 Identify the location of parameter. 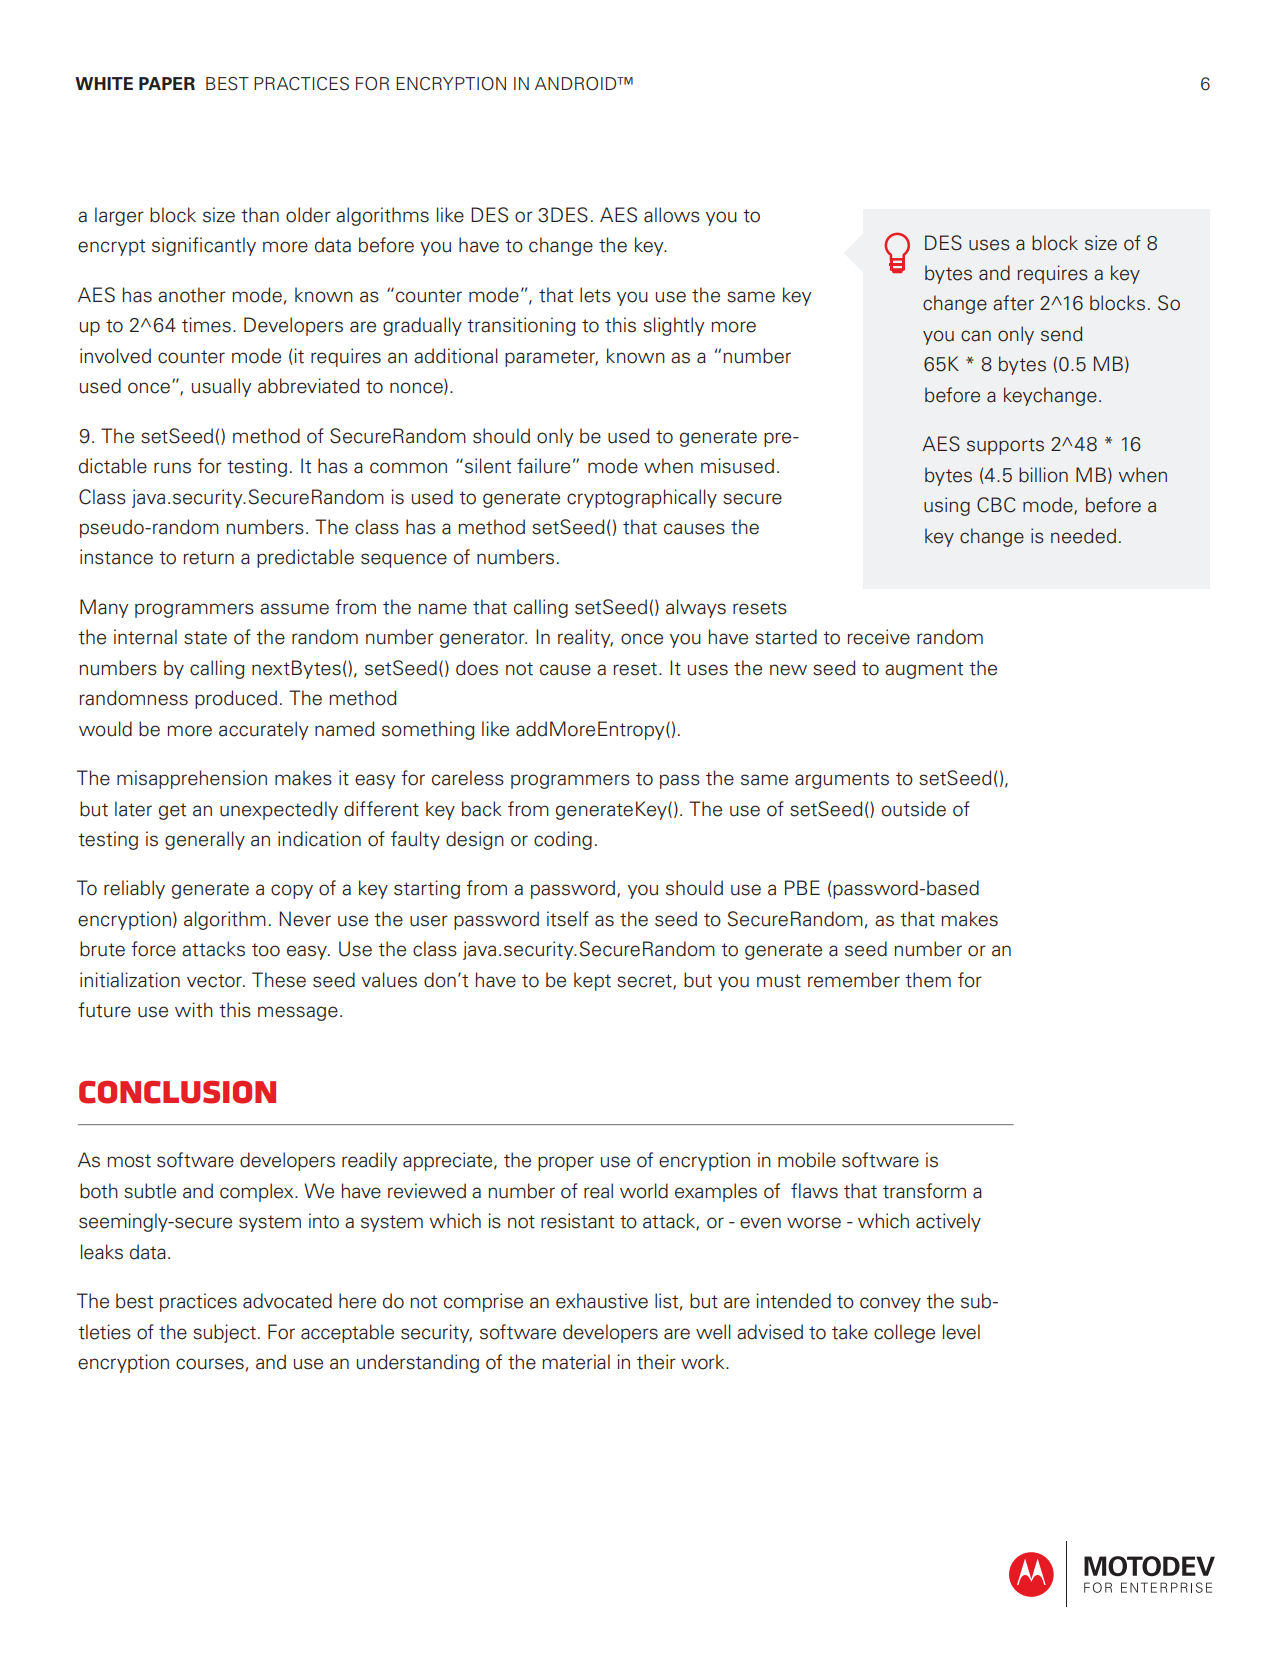
(551, 358).
